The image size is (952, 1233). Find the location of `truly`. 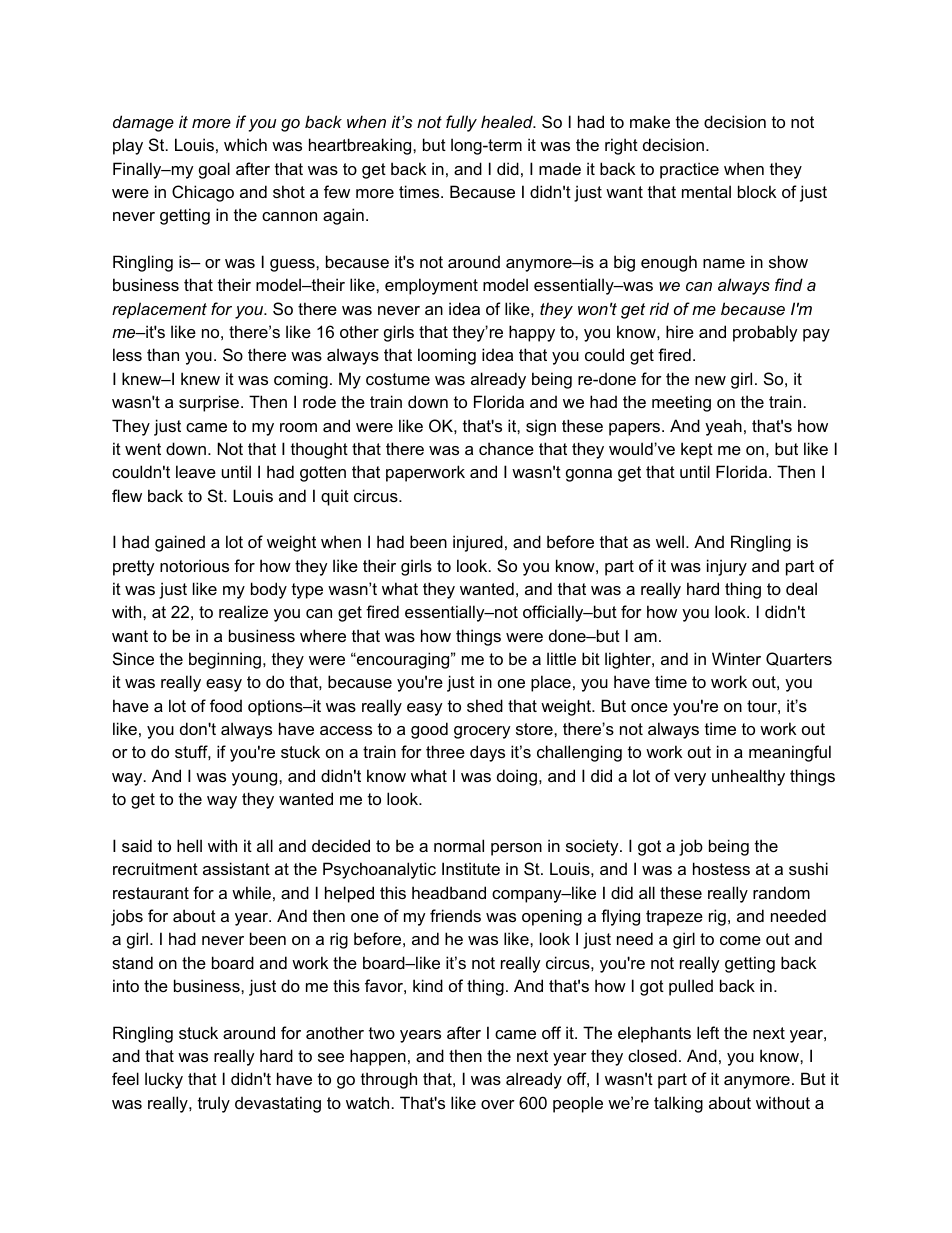

truly is located at coordinates (214, 1104).
